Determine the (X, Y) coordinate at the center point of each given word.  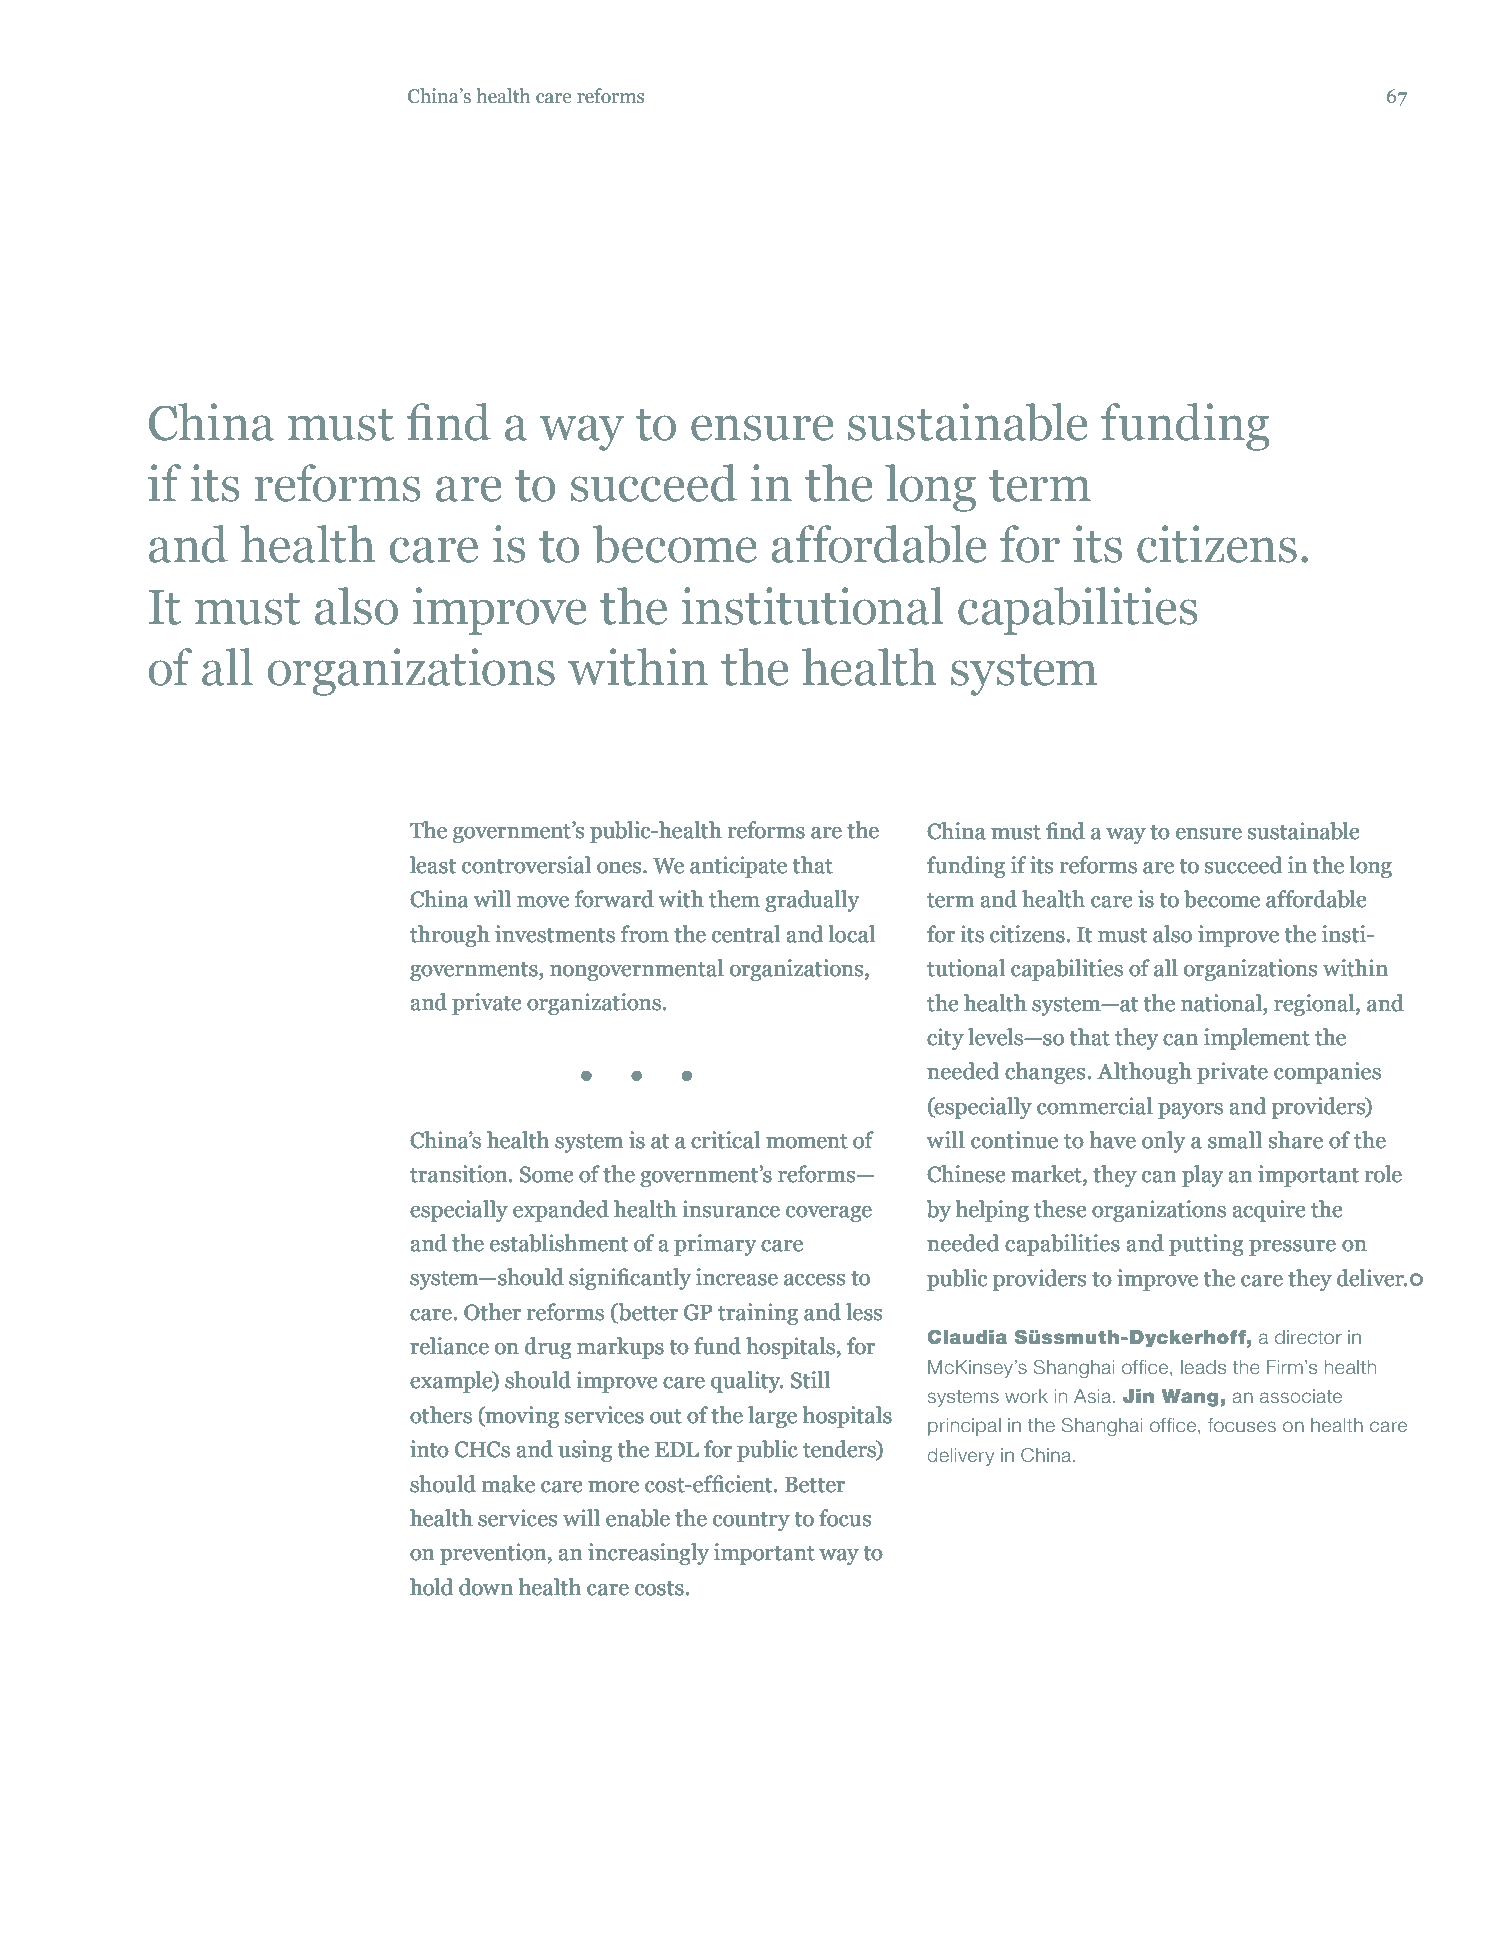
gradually (812, 901)
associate (1301, 1396)
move (543, 902)
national (1222, 1003)
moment (807, 1141)
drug (548, 1348)
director (1308, 1337)
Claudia (967, 1336)
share (1296, 1140)
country (751, 1521)
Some (546, 1174)
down (486, 1587)
